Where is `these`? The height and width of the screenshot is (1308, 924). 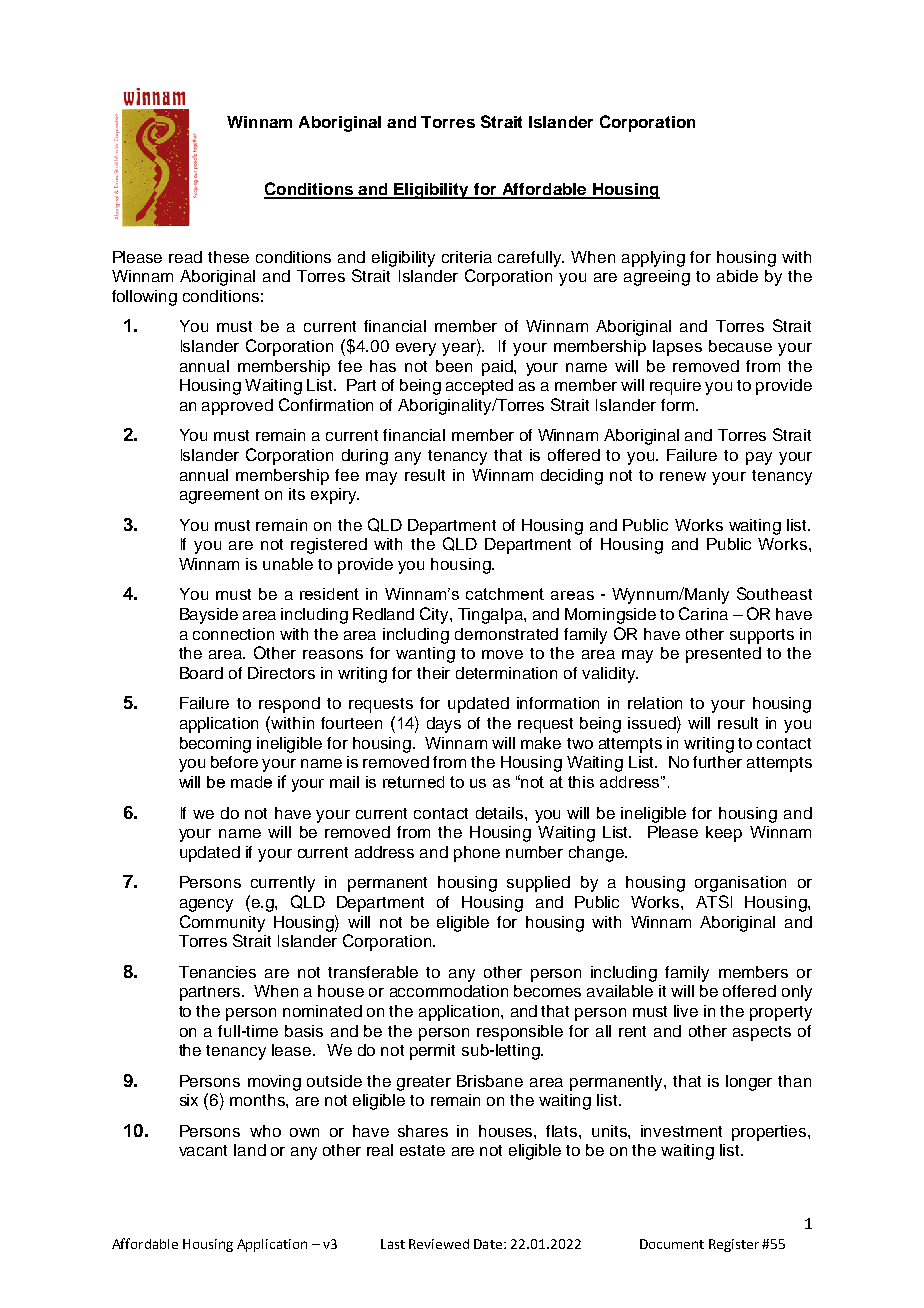 these is located at coordinates (228, 257).
